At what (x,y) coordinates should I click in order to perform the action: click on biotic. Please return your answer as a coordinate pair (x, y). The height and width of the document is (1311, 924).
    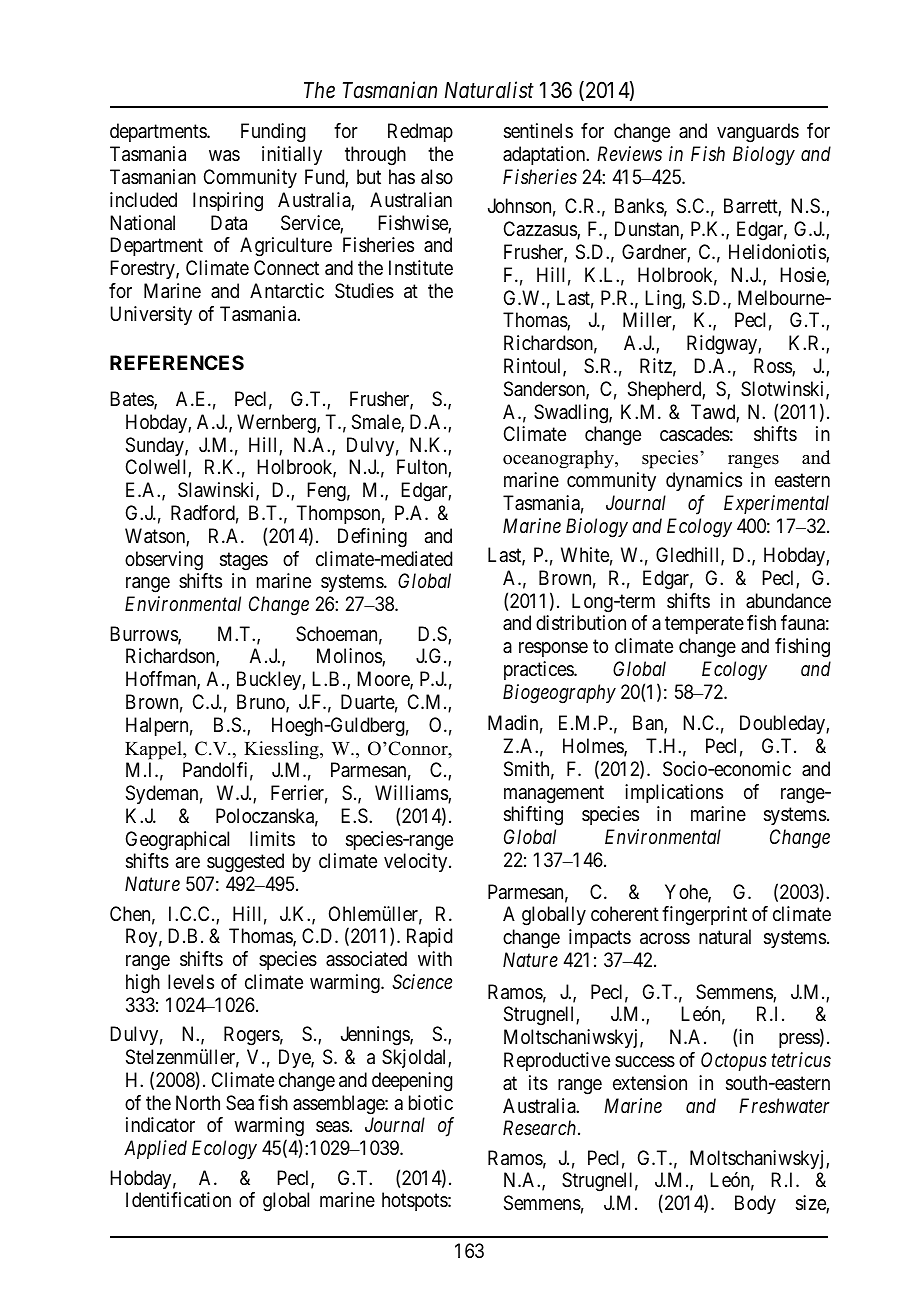
    Looking at the image, I should click on (431, 1102).
